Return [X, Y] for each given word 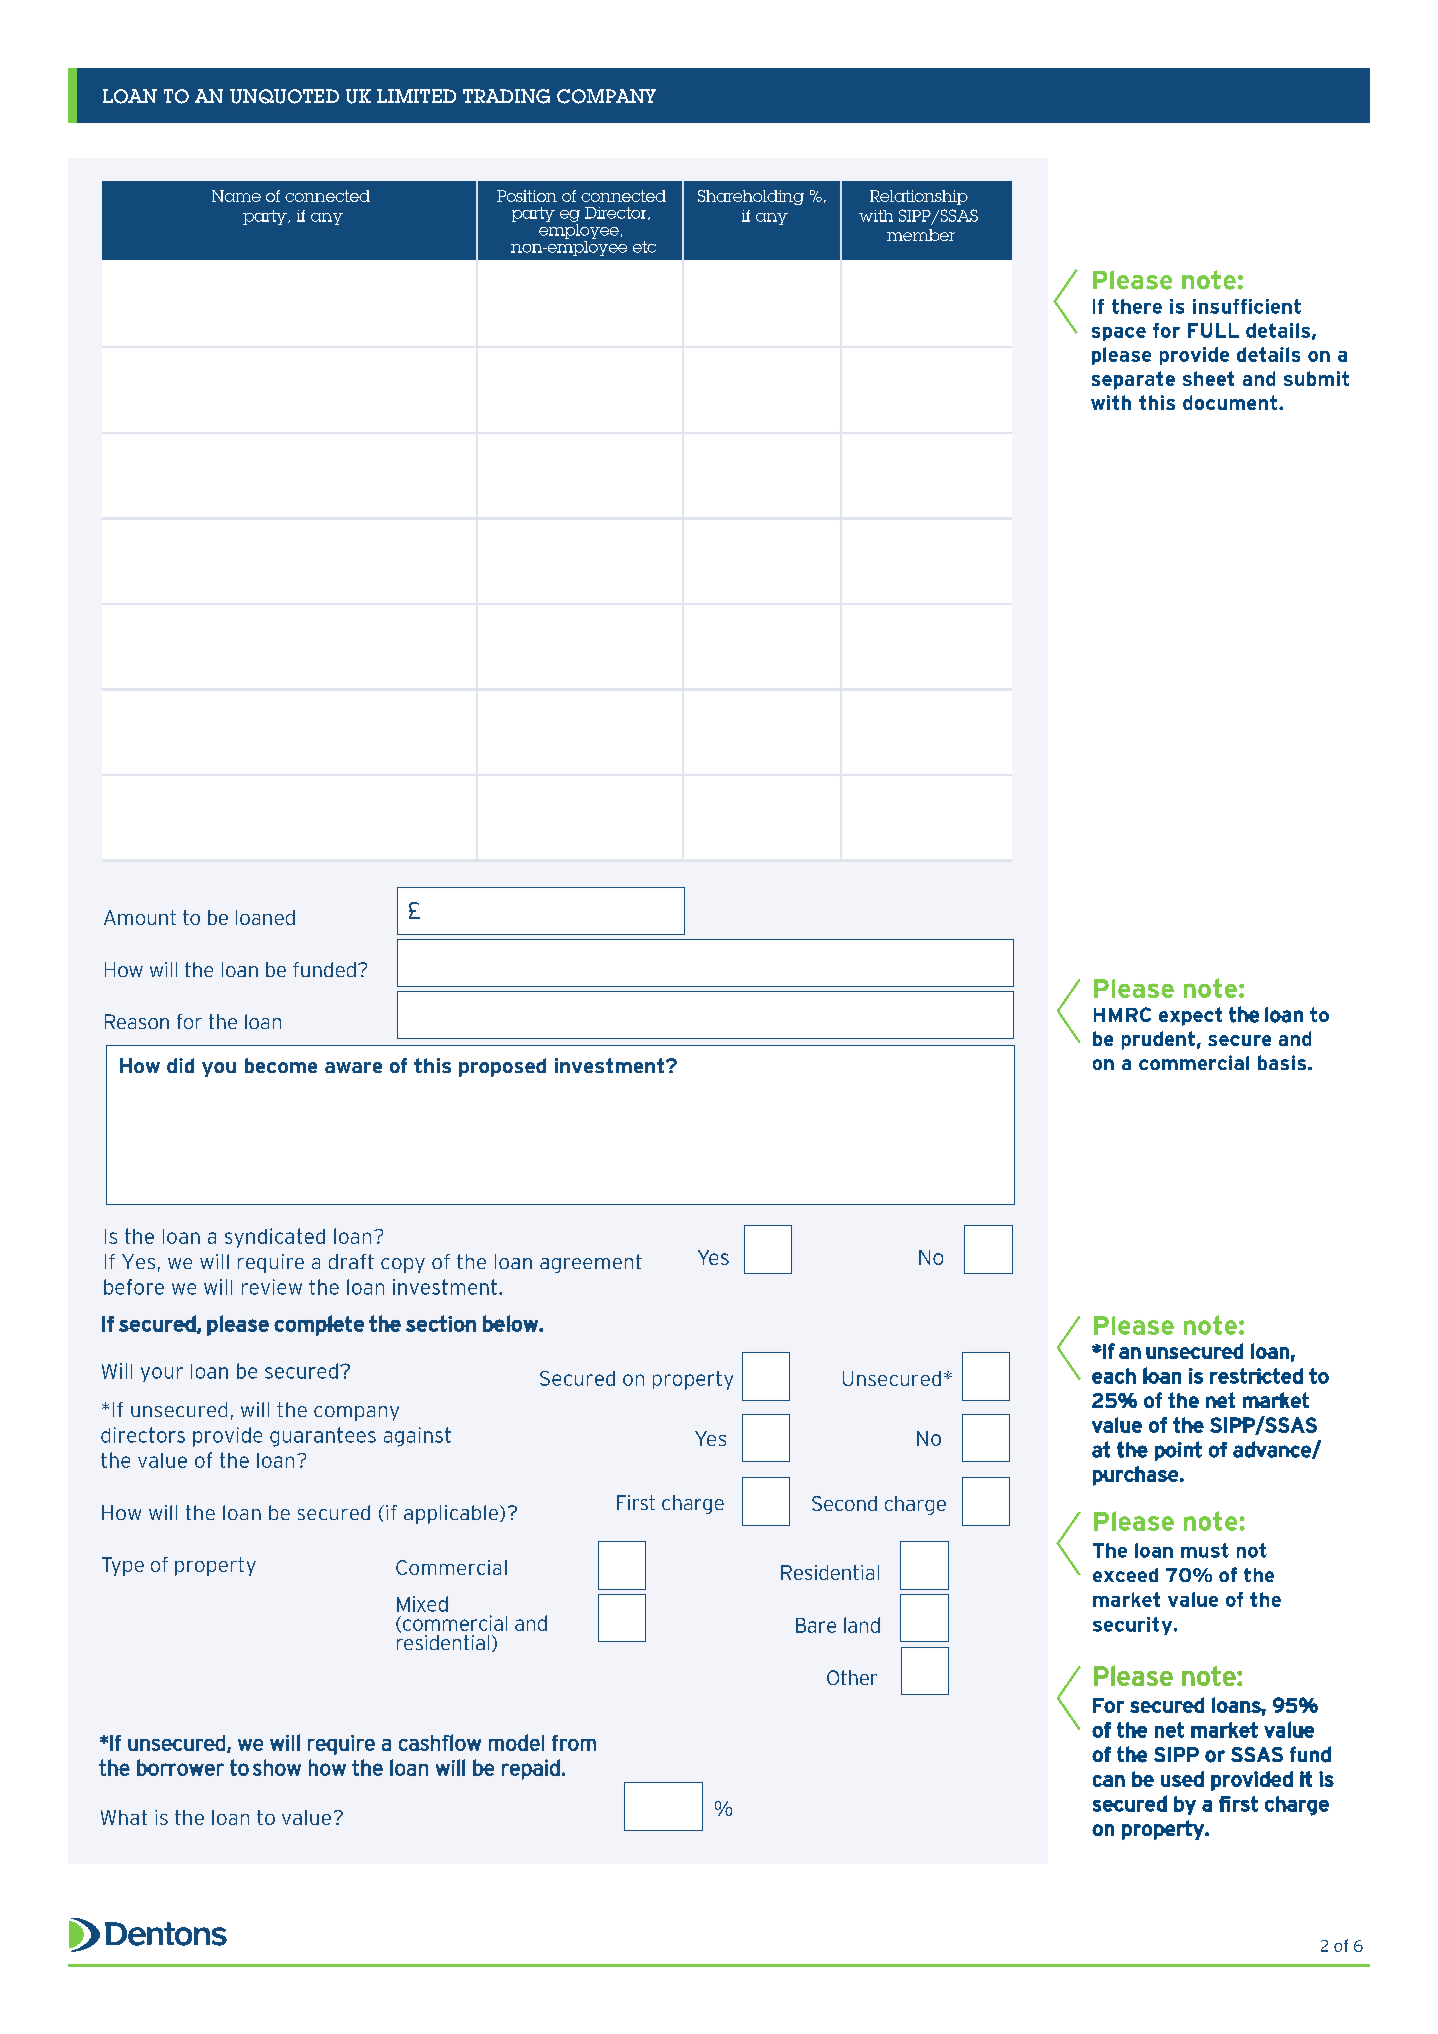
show [277, 1767]
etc [644, 247]
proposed [502, 1067]
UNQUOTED [284, 96]
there [1137, 306]
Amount [140, 917]
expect [1190, 1016]
